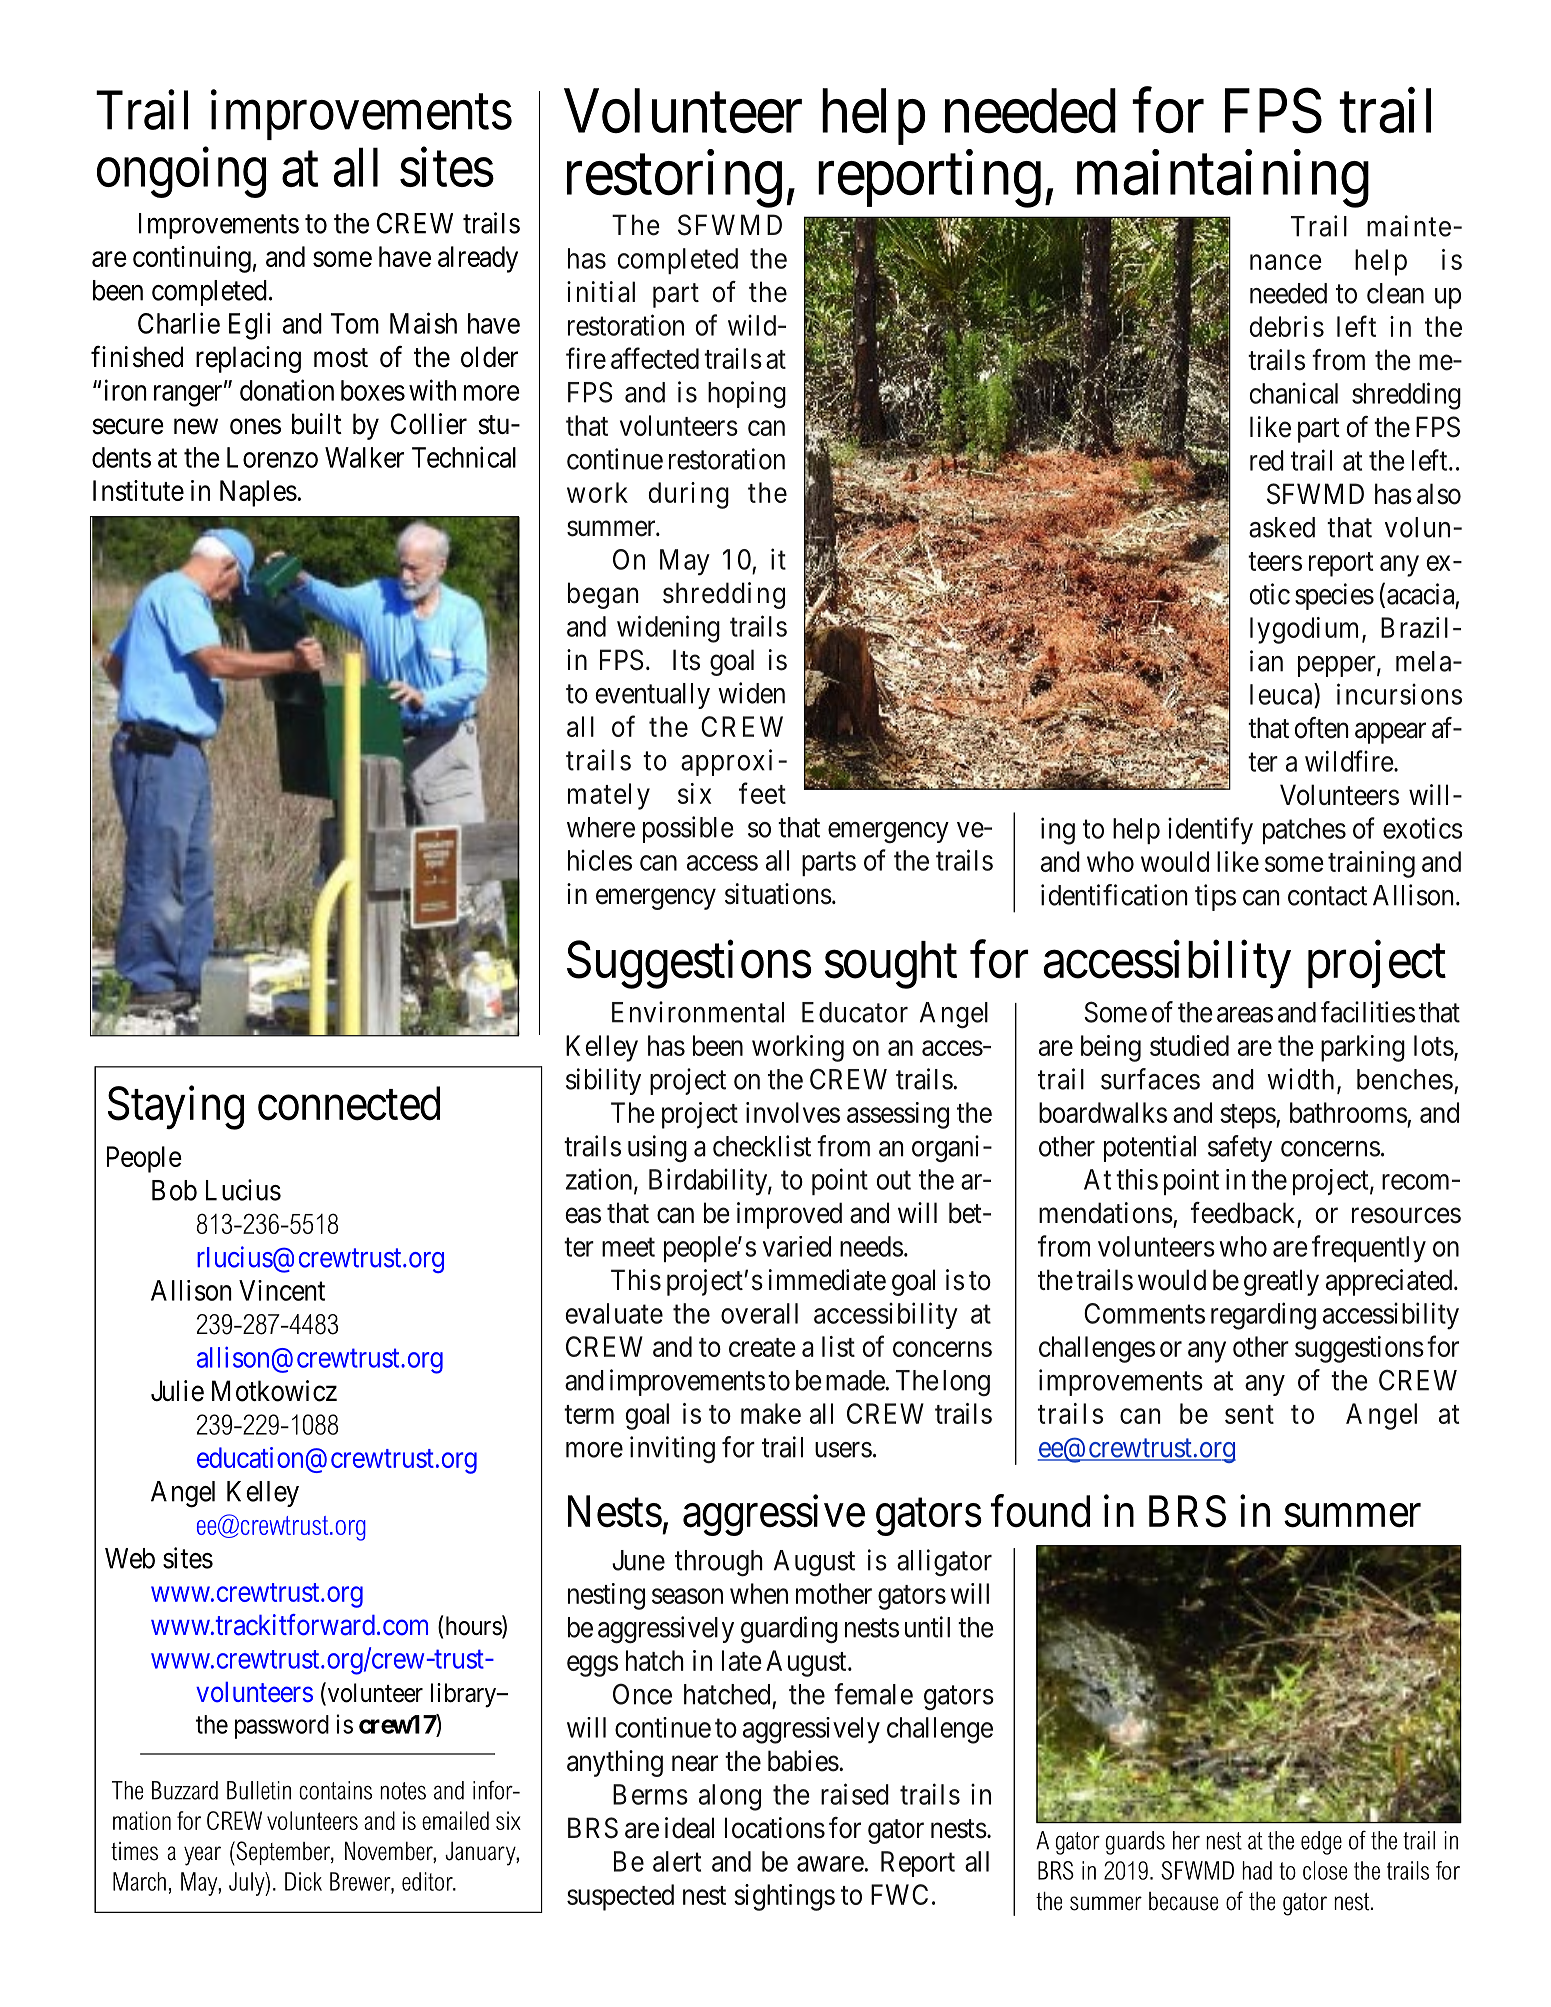  What do you see at coordinates (653, 696) in the screenshot?
I see `eventually` at bounding box center [653, 696].
